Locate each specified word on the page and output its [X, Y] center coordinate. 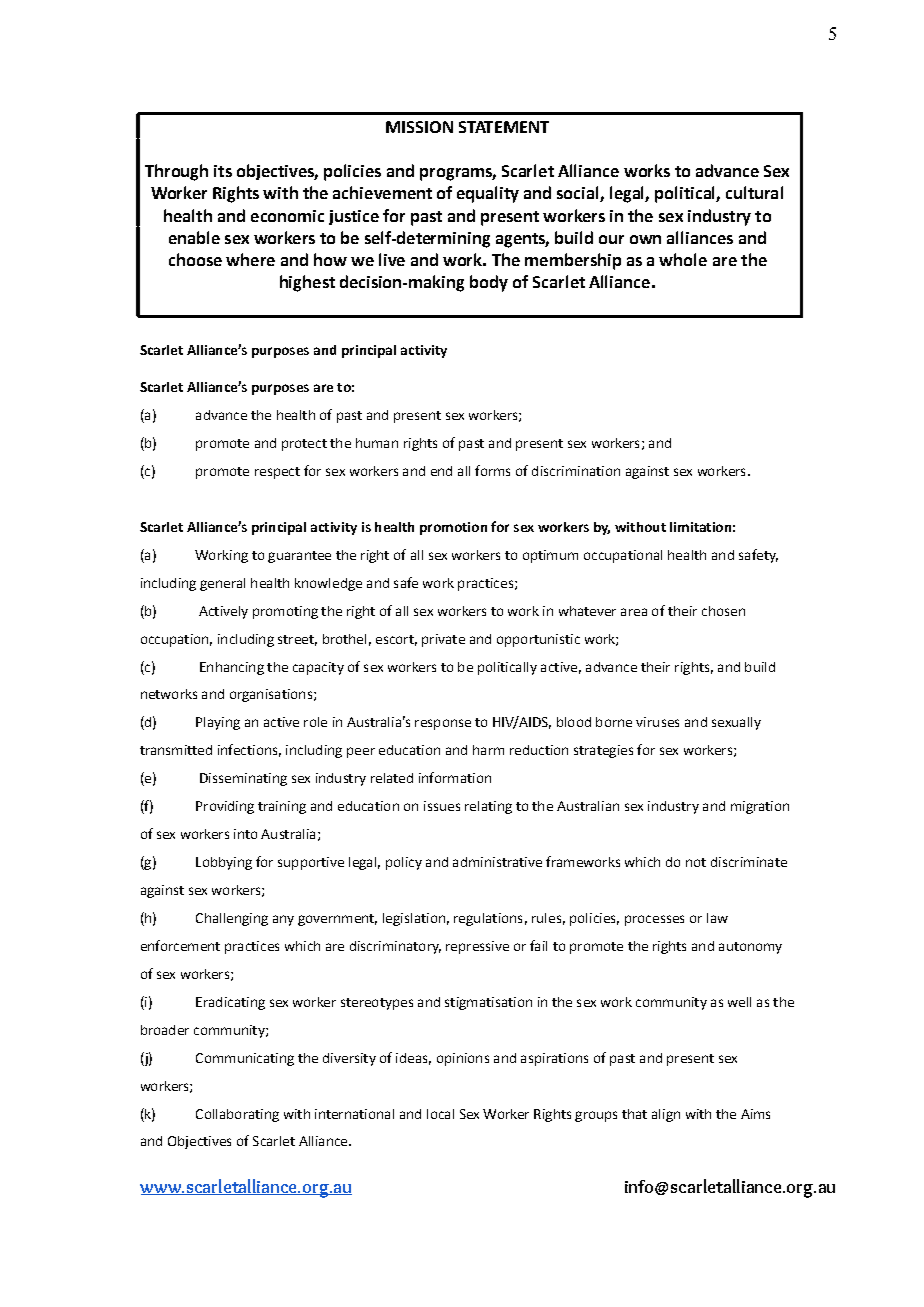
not [696, 862]
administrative [497, 862]
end [441, 471]
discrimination [576, 471]
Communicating [245, 1059]
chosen [723, 611]
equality [488, 194]
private [443, 640]
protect [304, 445]
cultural [754, 192]
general [222, 584]
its [223, 171]
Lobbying [224, 863]
